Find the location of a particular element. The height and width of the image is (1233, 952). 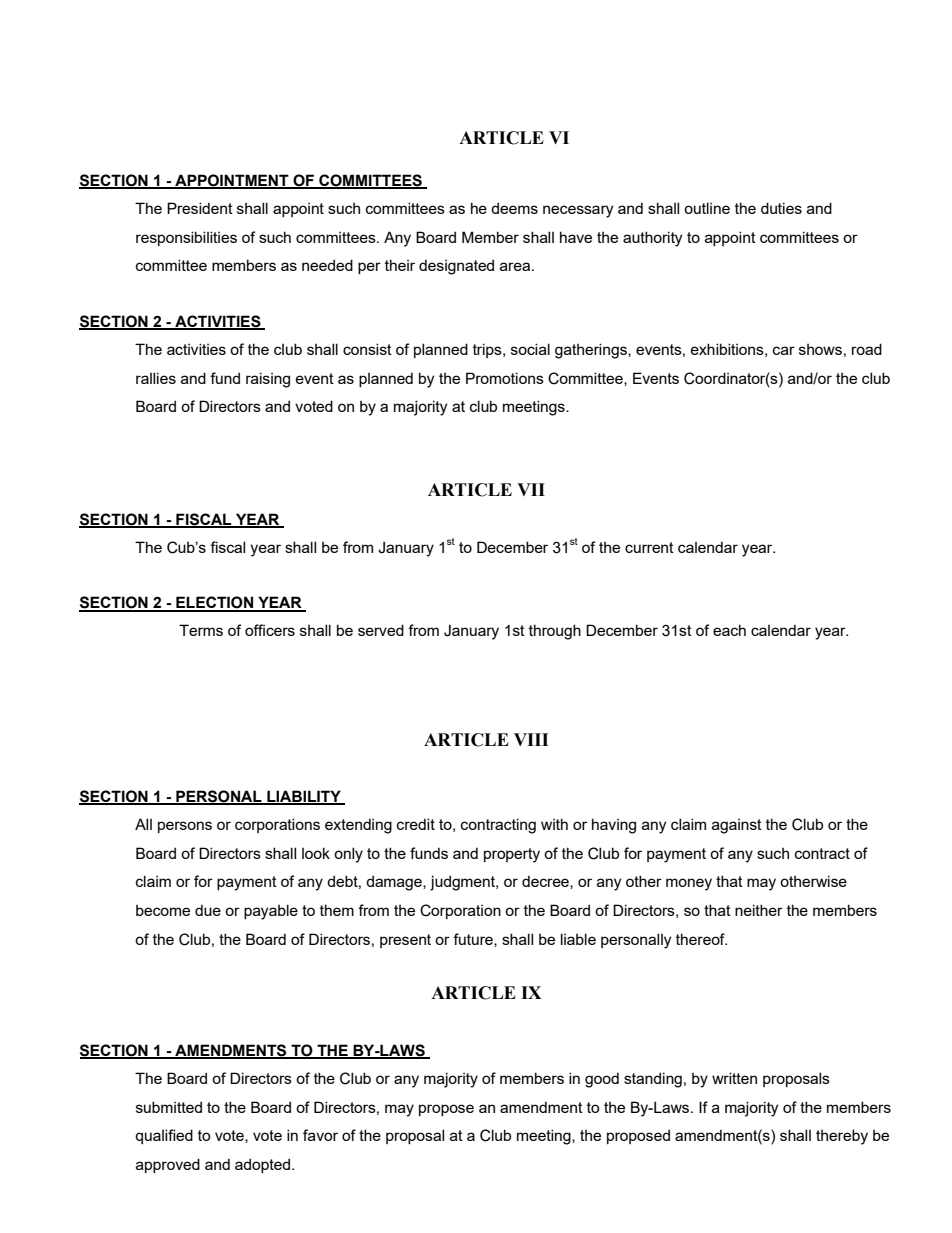

officers is located at coordinates (270, 630).
